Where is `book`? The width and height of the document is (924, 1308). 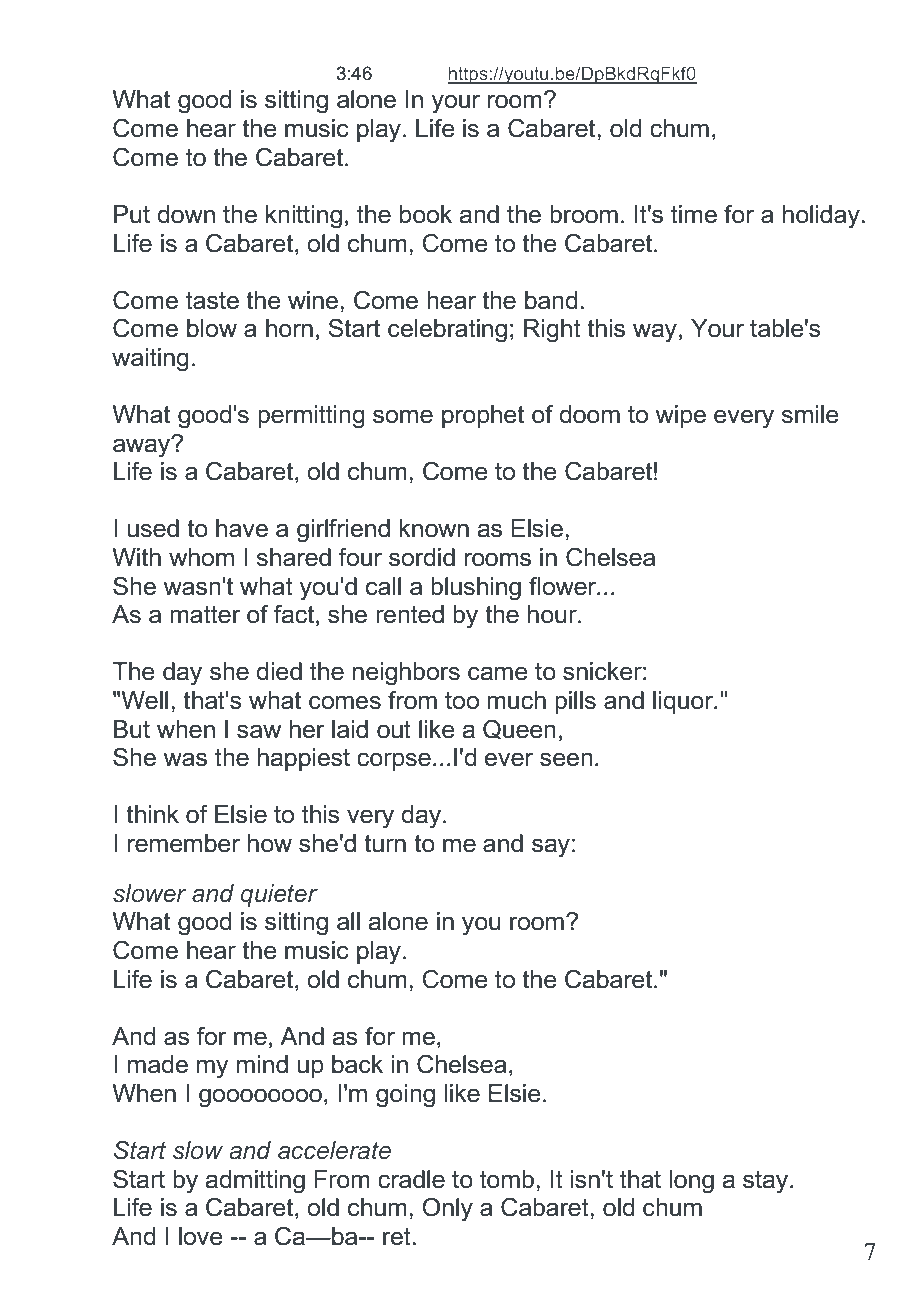 book is located at coordinates (426, 214).
